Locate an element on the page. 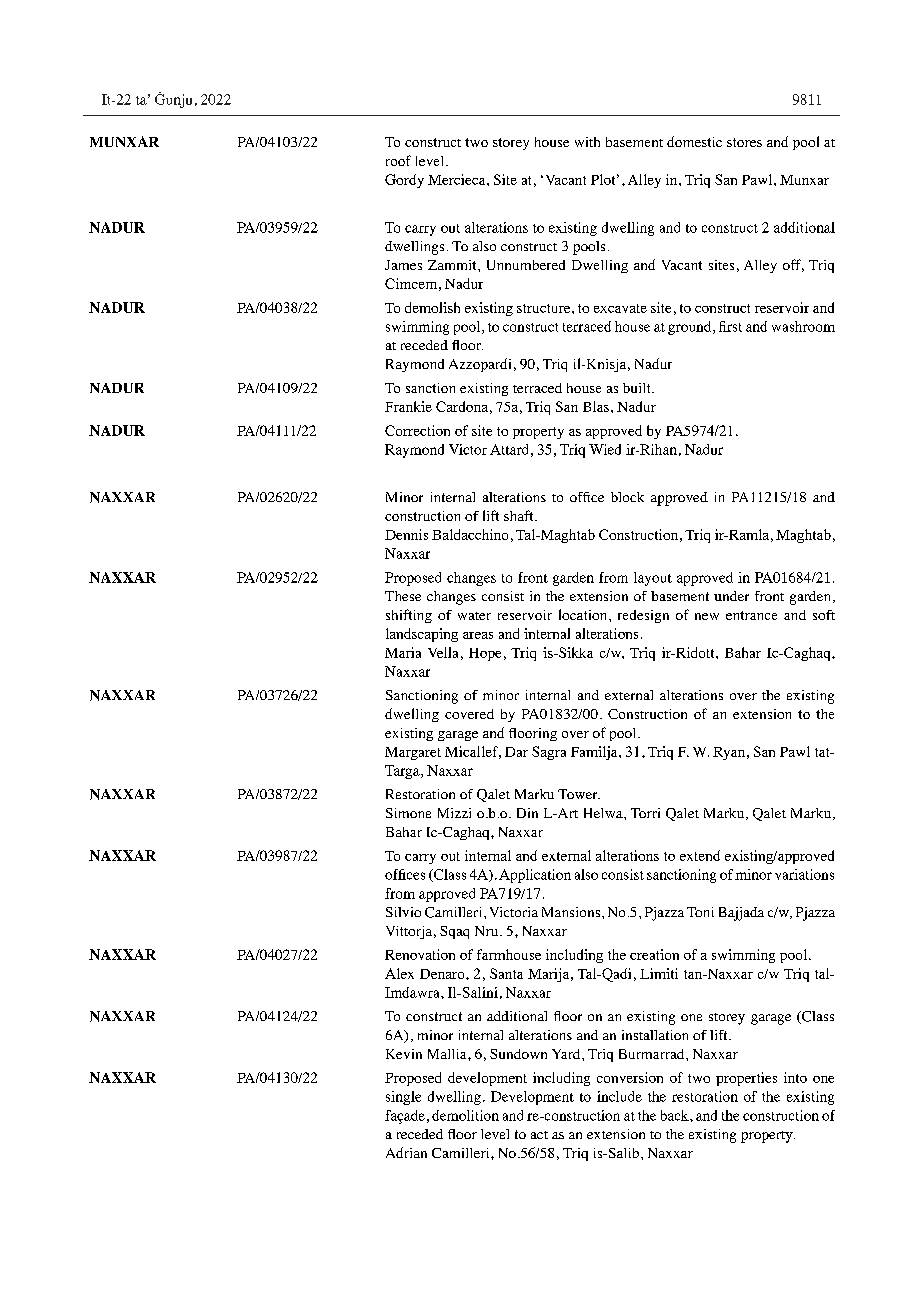 This image has height=1294, width=924. washroom is located at coordinates (803, 326).
